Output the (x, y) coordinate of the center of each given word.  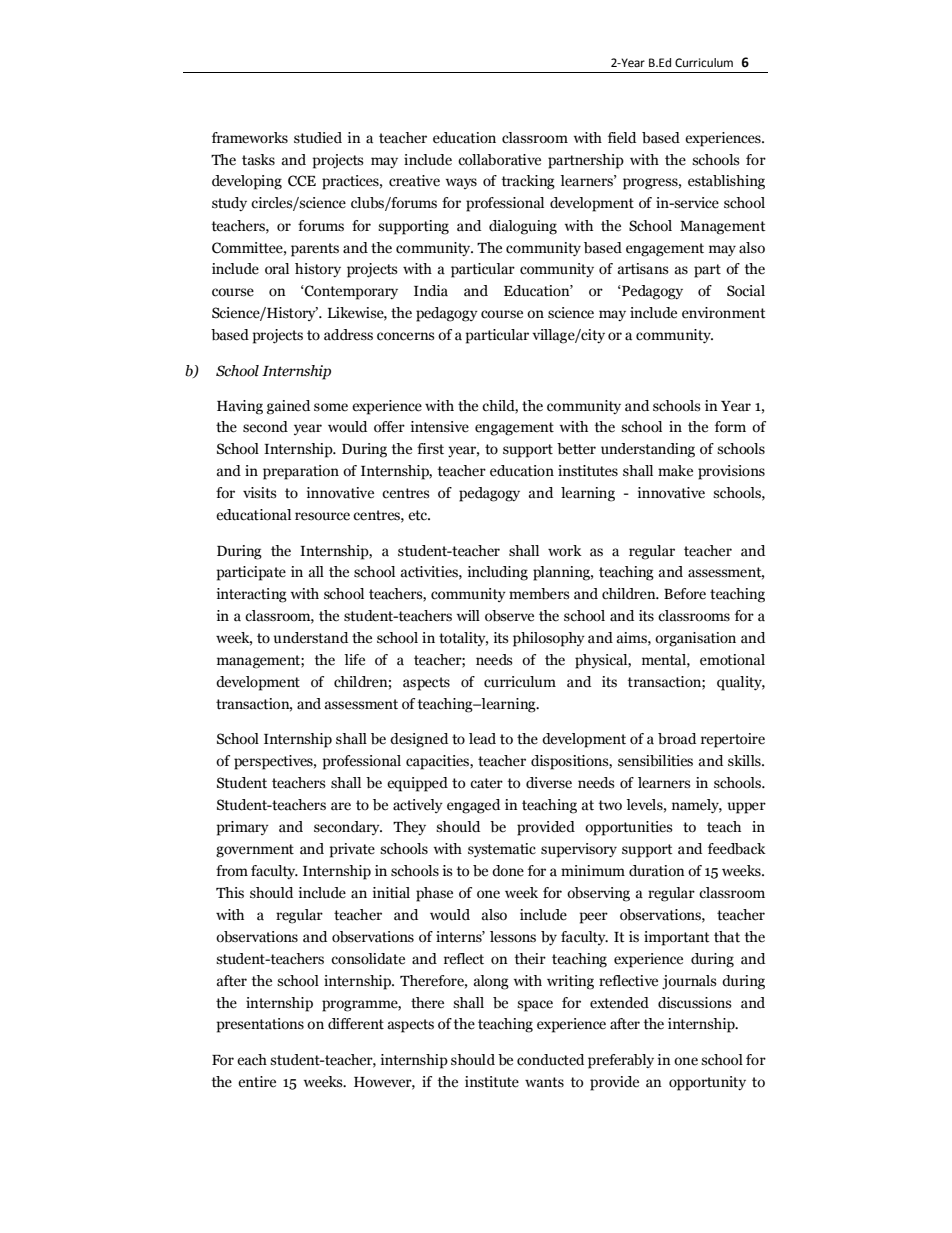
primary (243, 828)
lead (482, 739)
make (675, 471)
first (430, 449)
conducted (550, 1060)
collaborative (499, 160)
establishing (726, 182)
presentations (260, 1025)
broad (677, 739)
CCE (302, 181)
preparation (301, 472)
